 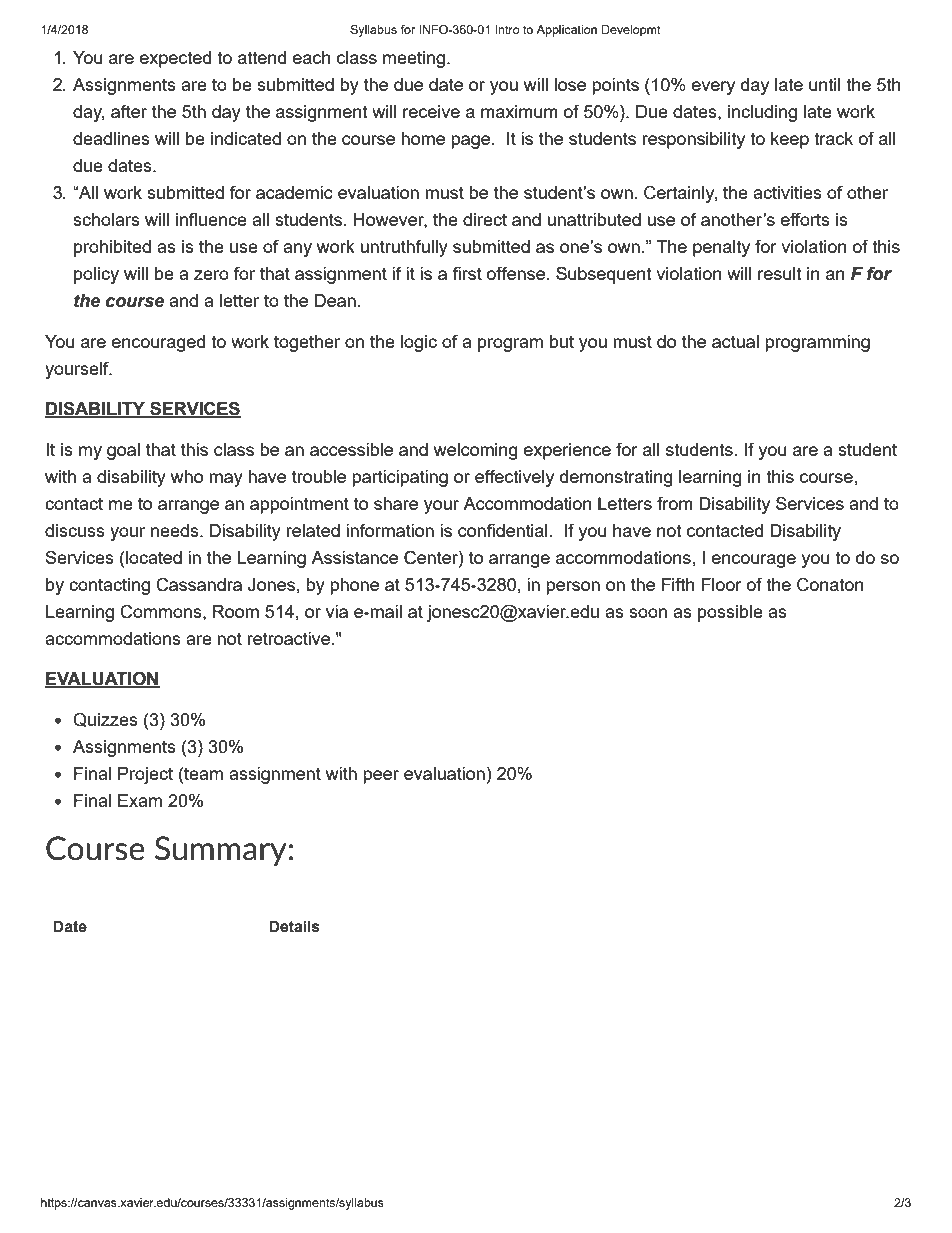 I want to click on who, so click(x=187, y=476).
